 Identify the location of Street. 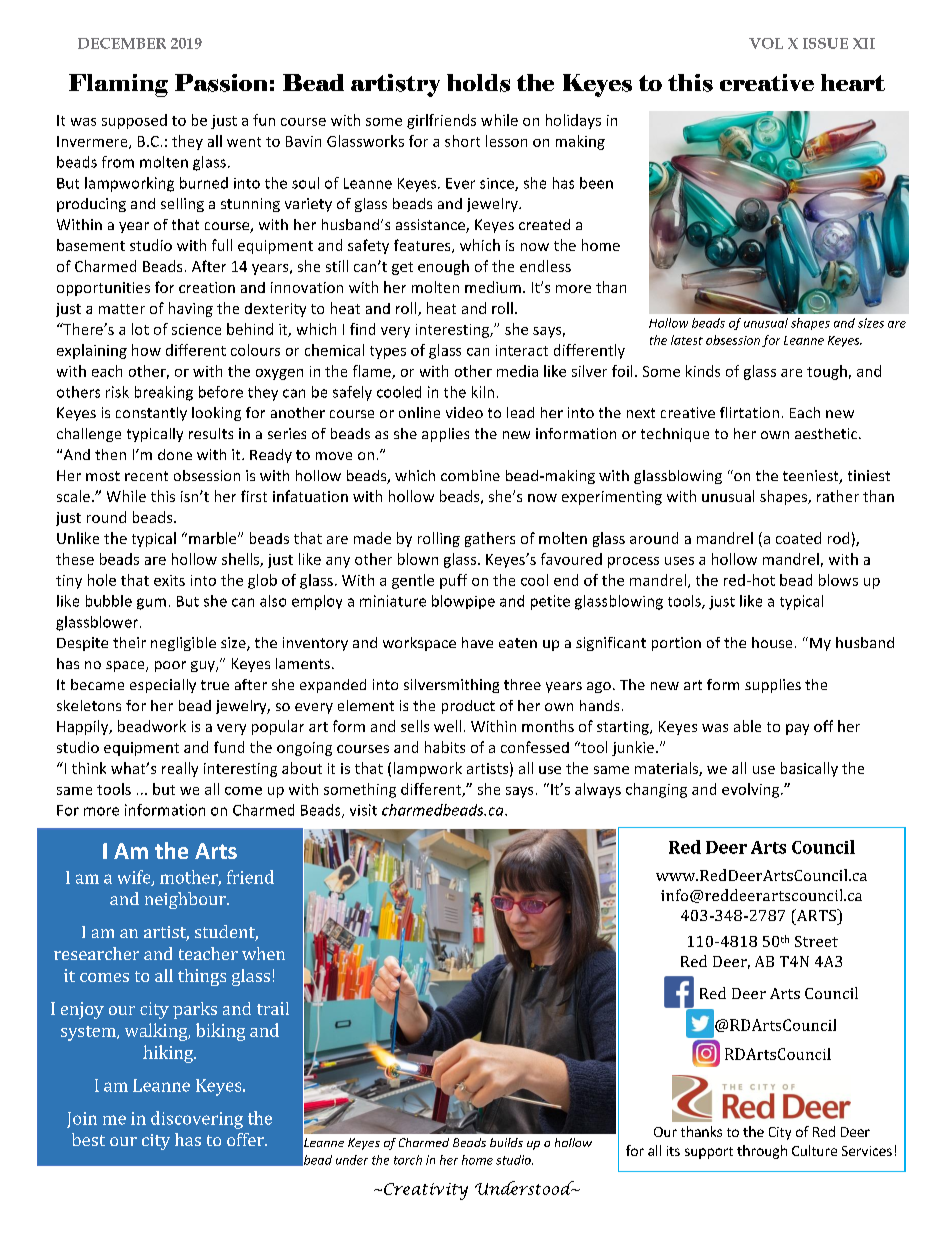
(816, 941).
